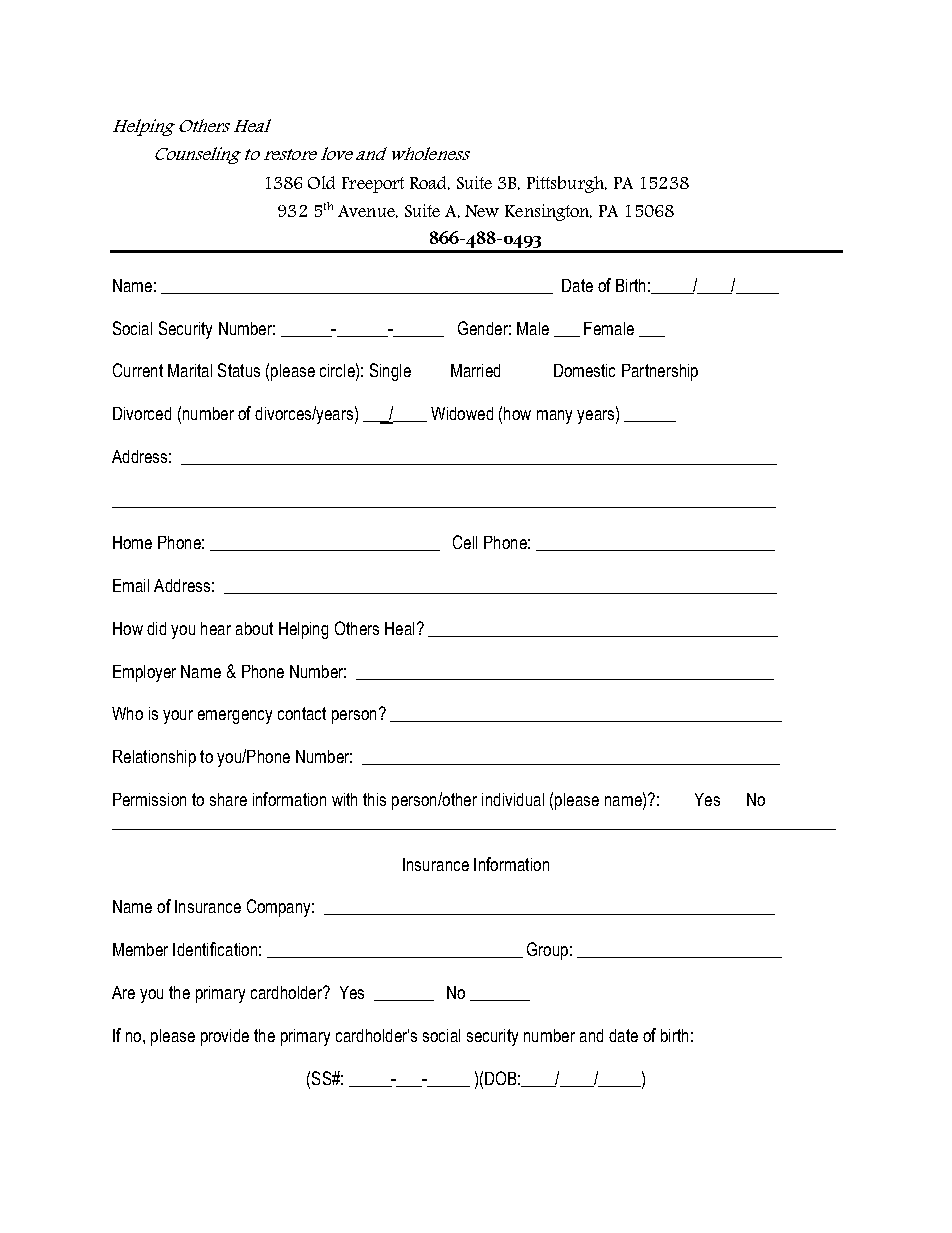 This screenshot has height=1233, width=952. What do you see at coordinates (430, 183) in the screenshot?
I see `Road` at bounding box center [430, 183].
